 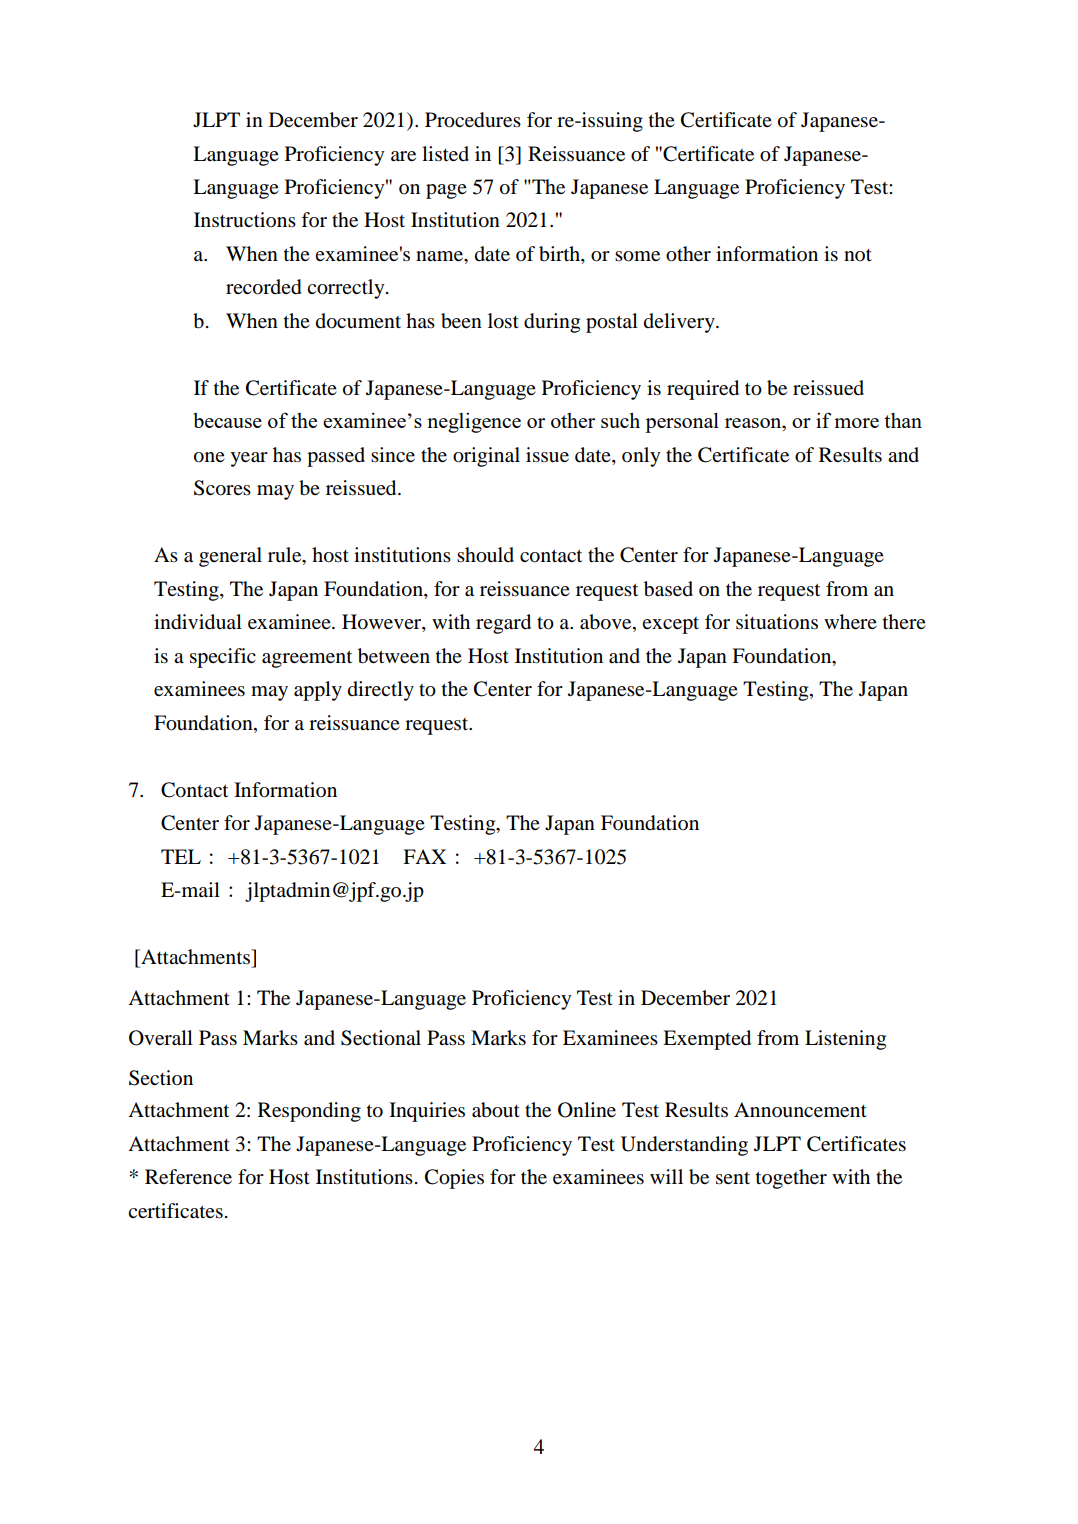 What do you see at coordinates (473, 120) in the screenshot?
I see `Procedures` at bounding box center [473, 120].
